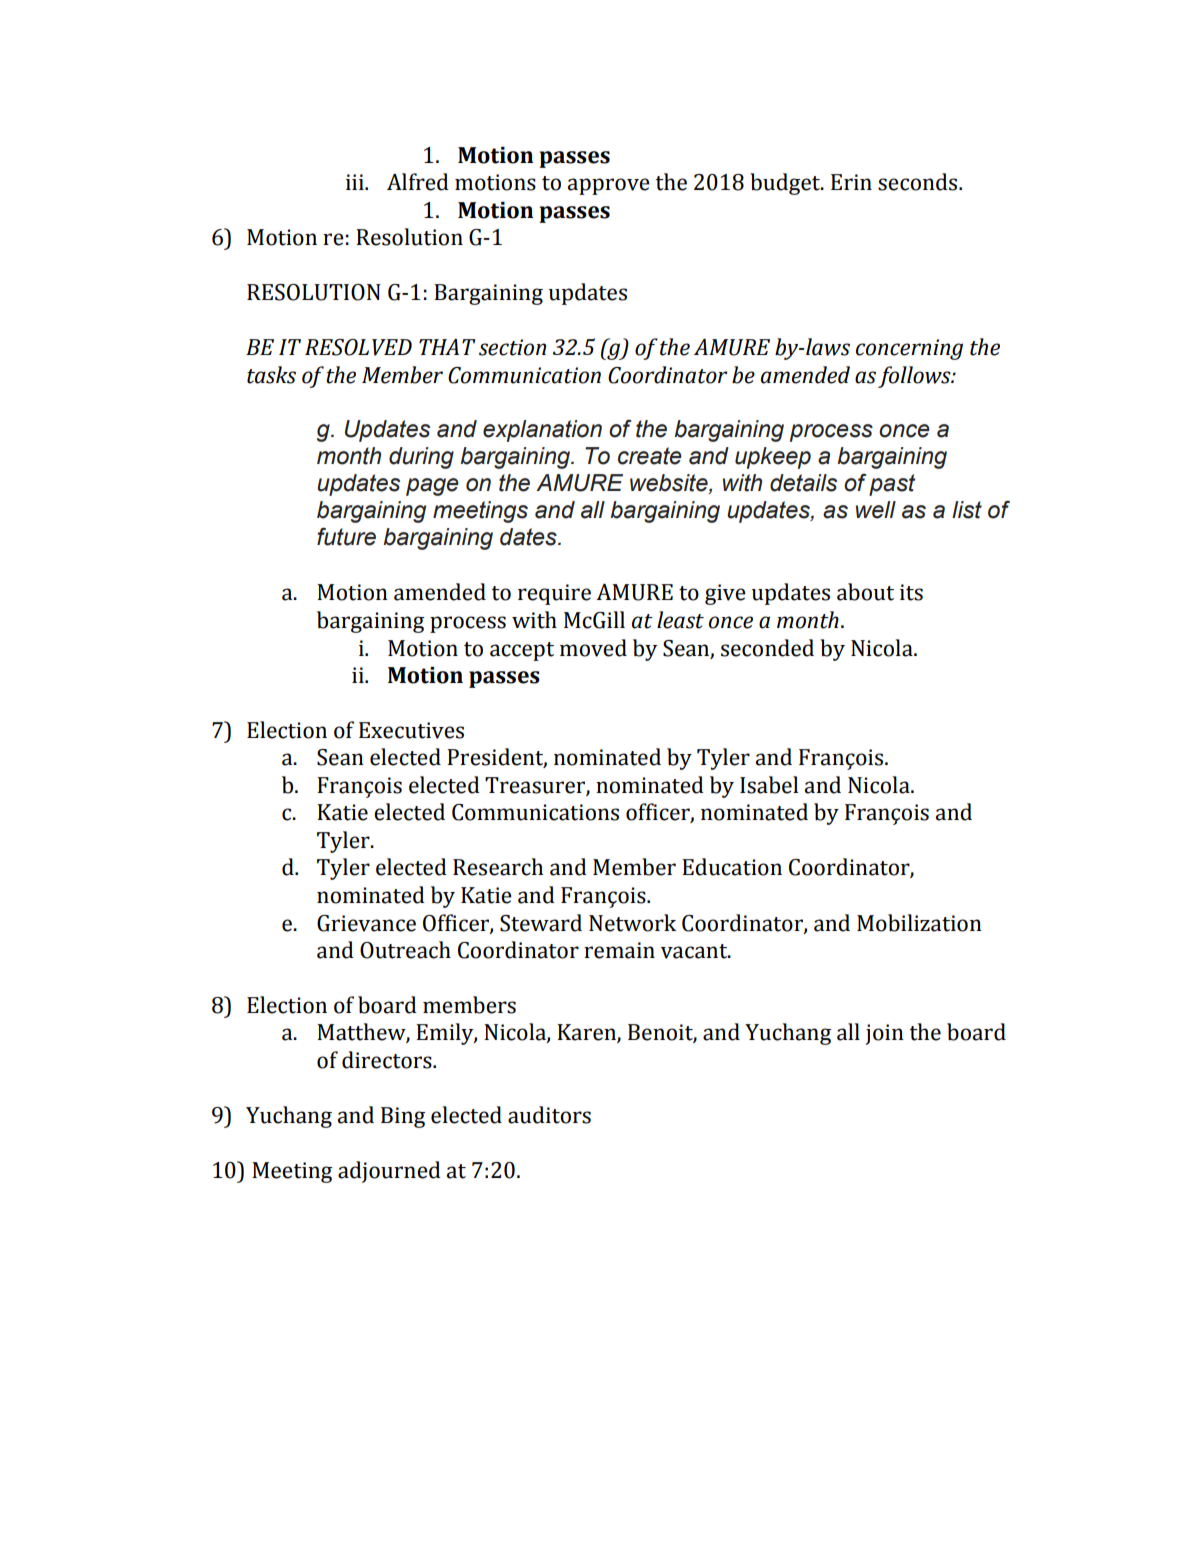 The height and width of the screenshot is (1549, 1197). Describe the element at coordinates (356, 182) in the screenshot. I see `iii` at that location.
